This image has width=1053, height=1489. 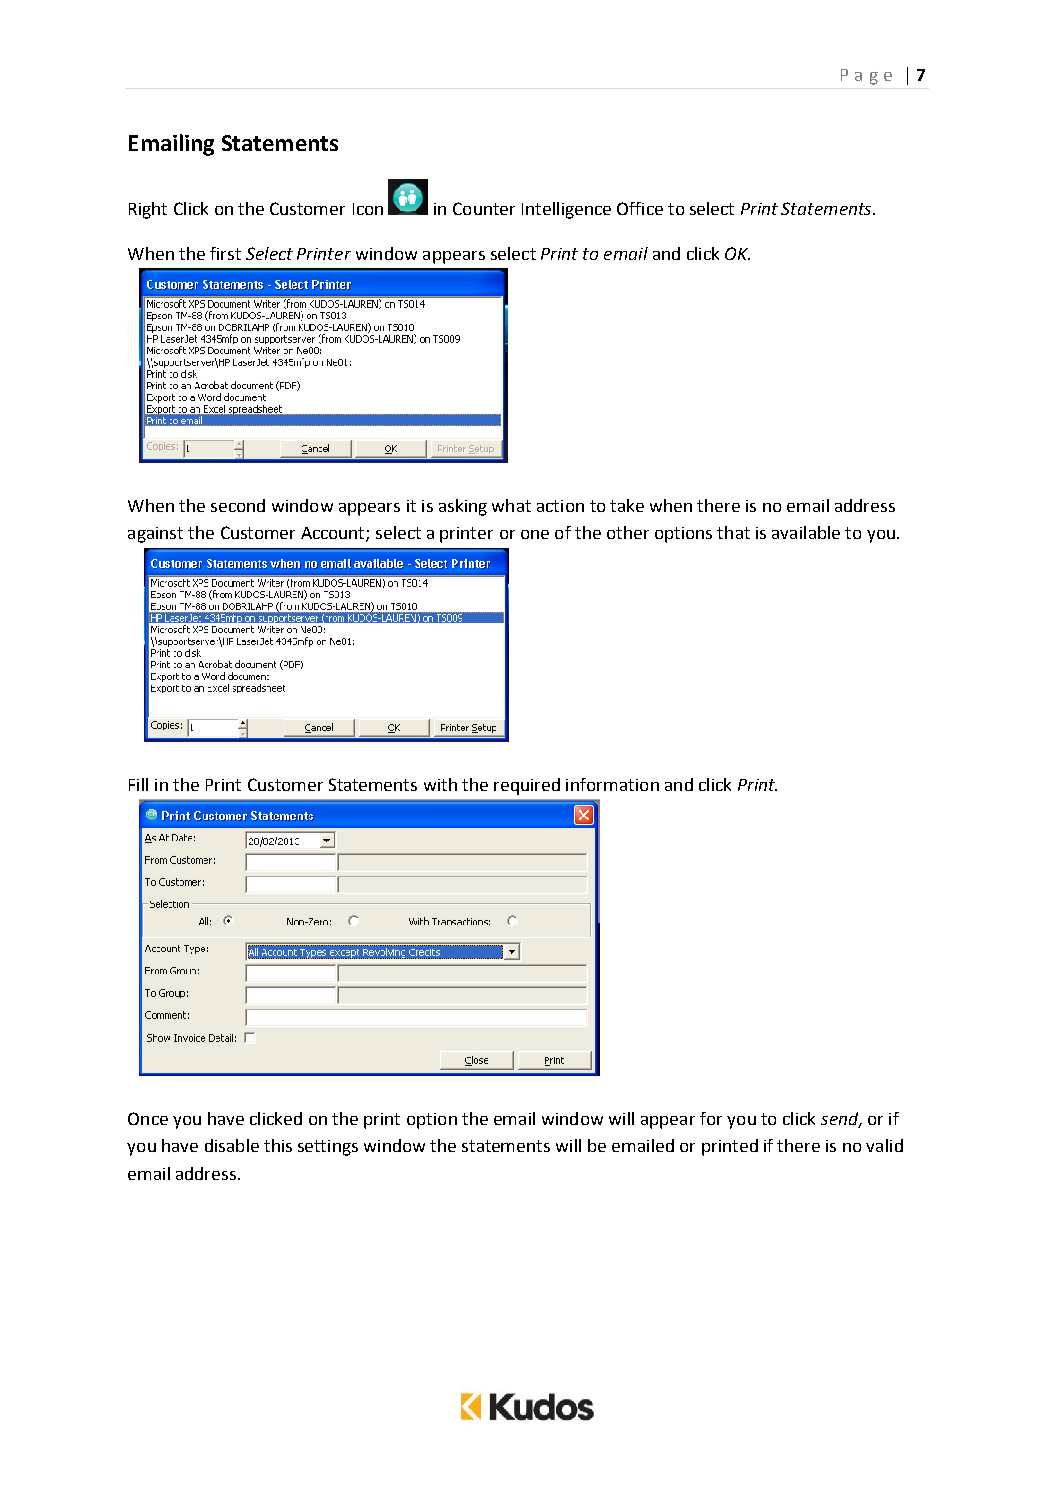 I want to click on second, so click(x=238, y=505).
